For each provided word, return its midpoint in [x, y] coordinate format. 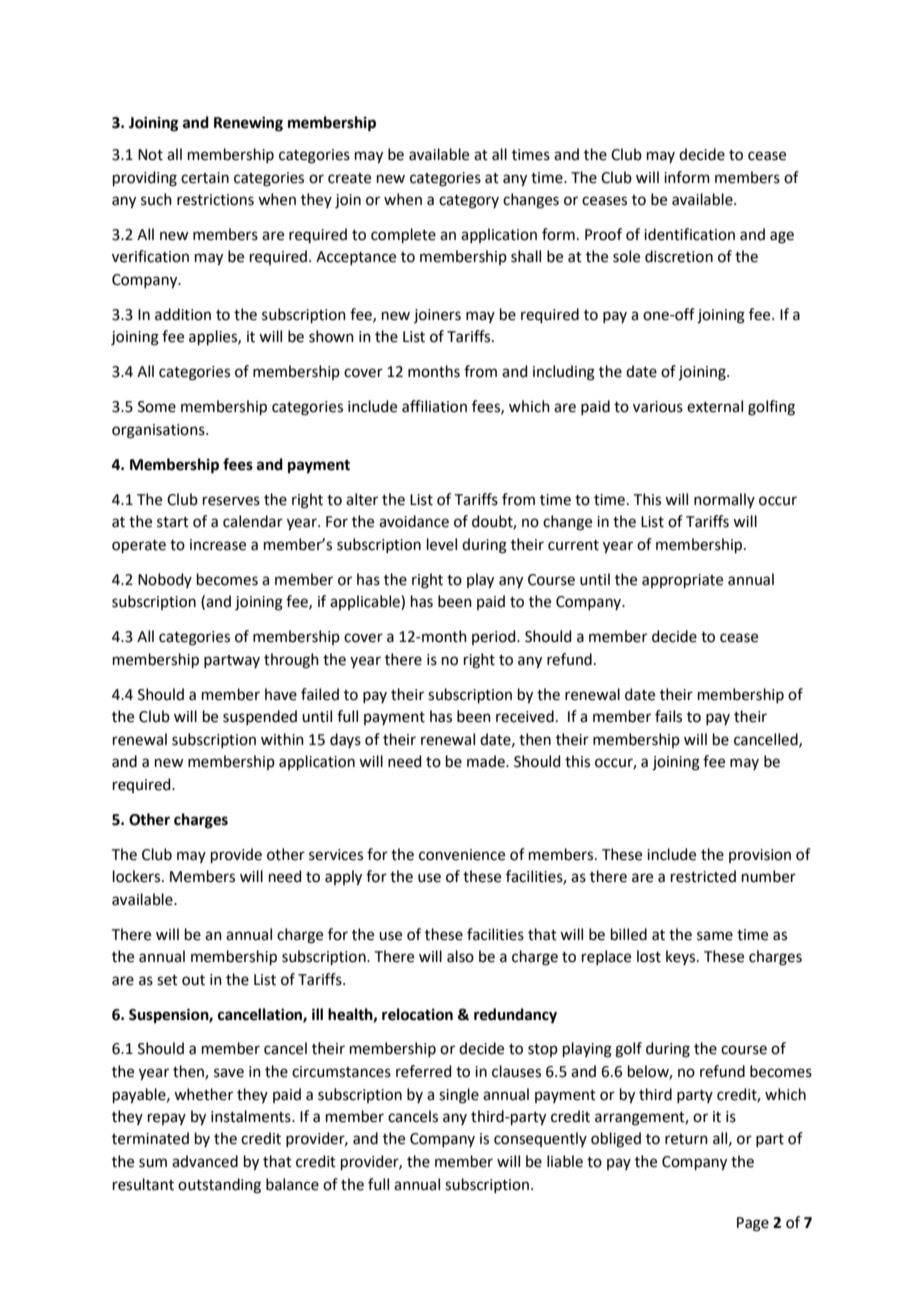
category [469, 202]
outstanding [219, 1186]
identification [689, 234]
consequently [540, 1139]
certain [205, 178]
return [686, 1139]
